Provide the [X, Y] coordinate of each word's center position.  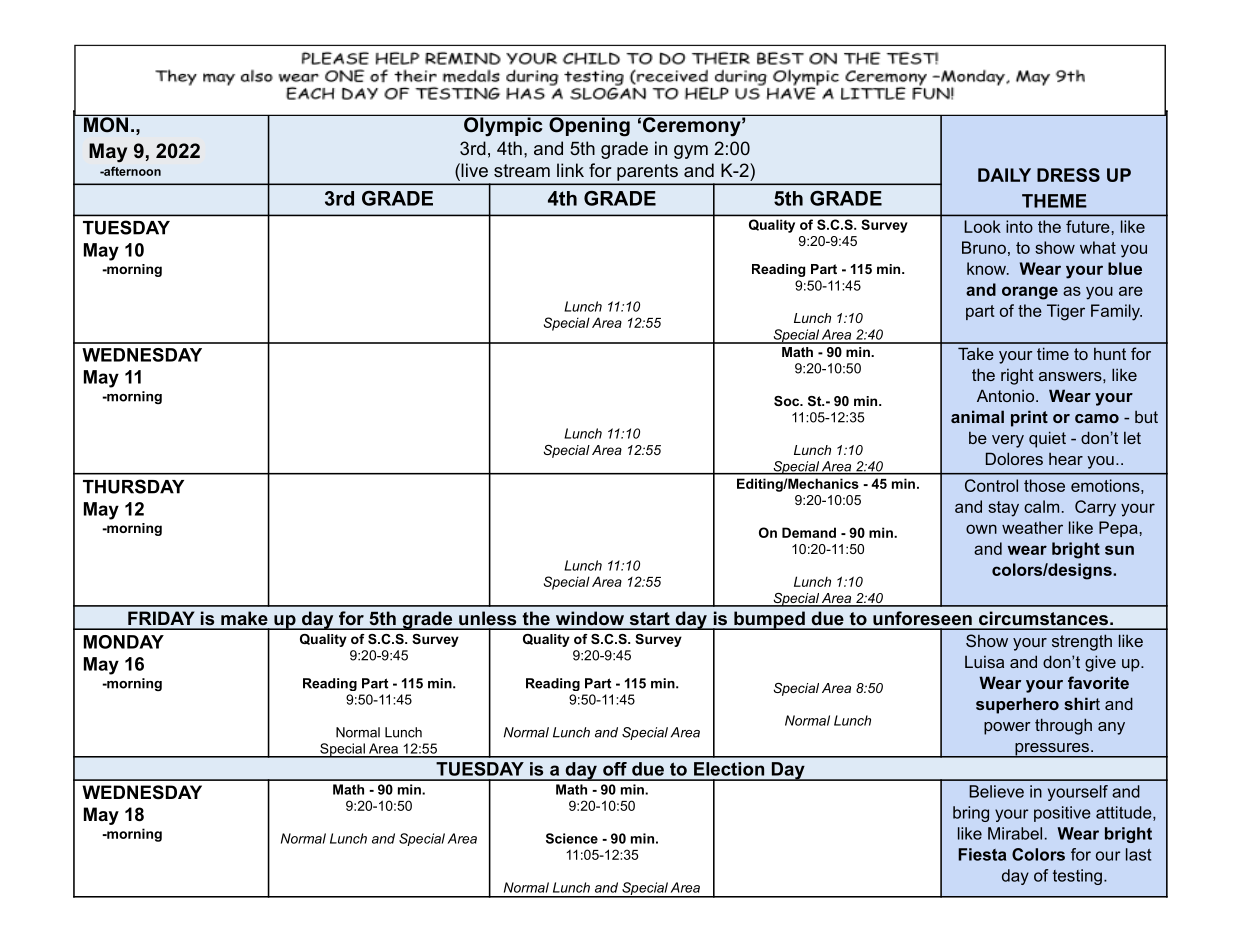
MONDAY [124, 642]
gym [691, 152]
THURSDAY [133, 486]
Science [572, 838]
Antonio [1007, 395]
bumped [768, 620]
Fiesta [982, 854]
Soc [788, 401]
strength [1082, 642]
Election [729, 769]
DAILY [1004, 175]
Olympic [503, 125]
